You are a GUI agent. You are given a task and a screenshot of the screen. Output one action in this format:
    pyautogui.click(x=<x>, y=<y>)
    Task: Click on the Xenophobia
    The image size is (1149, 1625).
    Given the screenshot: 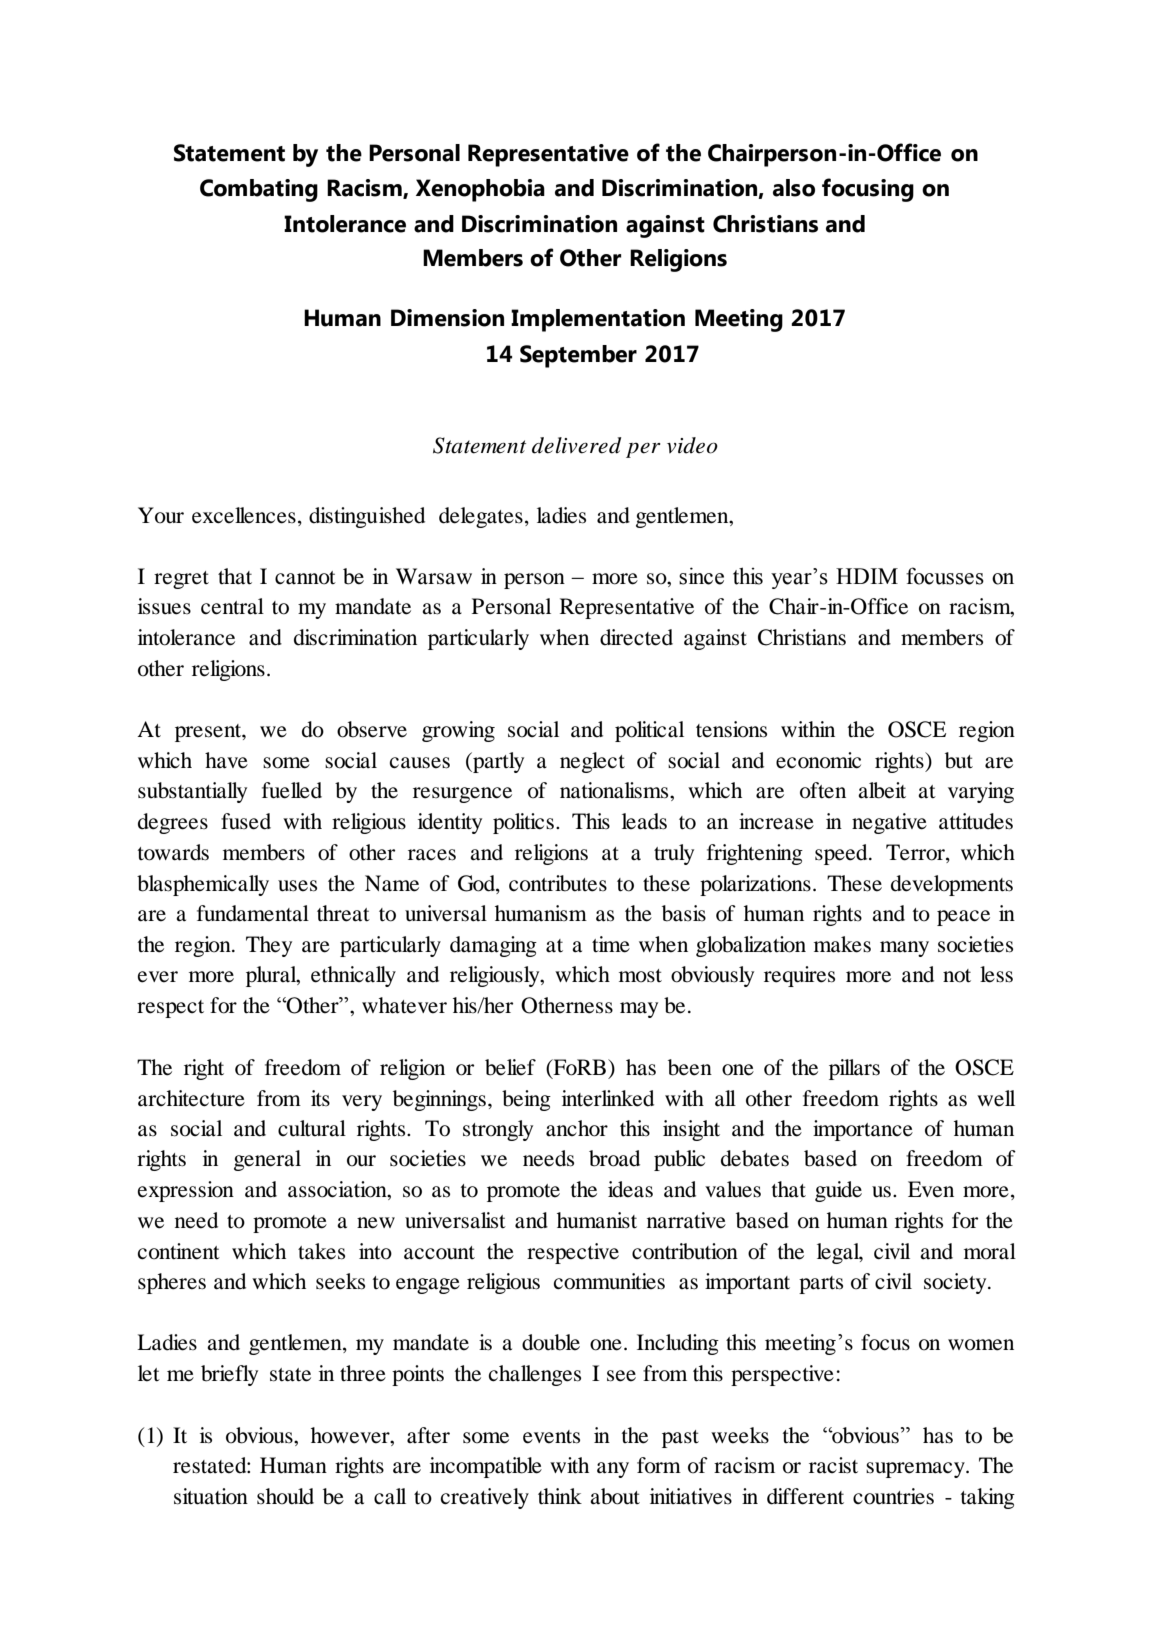 What is the action you would take?
    pyautogui.click(x=480, y=190)
